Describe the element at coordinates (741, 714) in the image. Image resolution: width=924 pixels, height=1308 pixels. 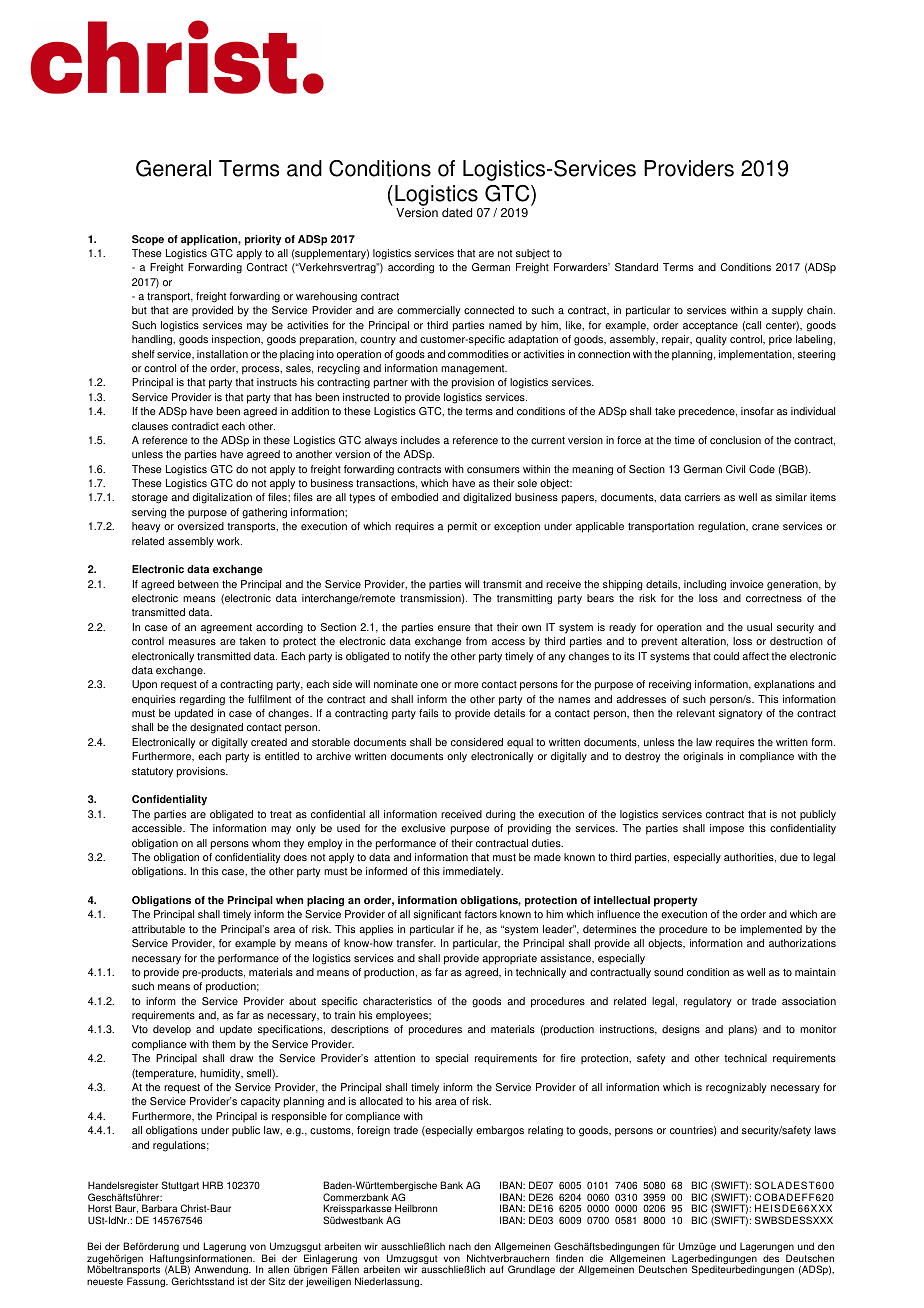
I see `signatory` at that location.
